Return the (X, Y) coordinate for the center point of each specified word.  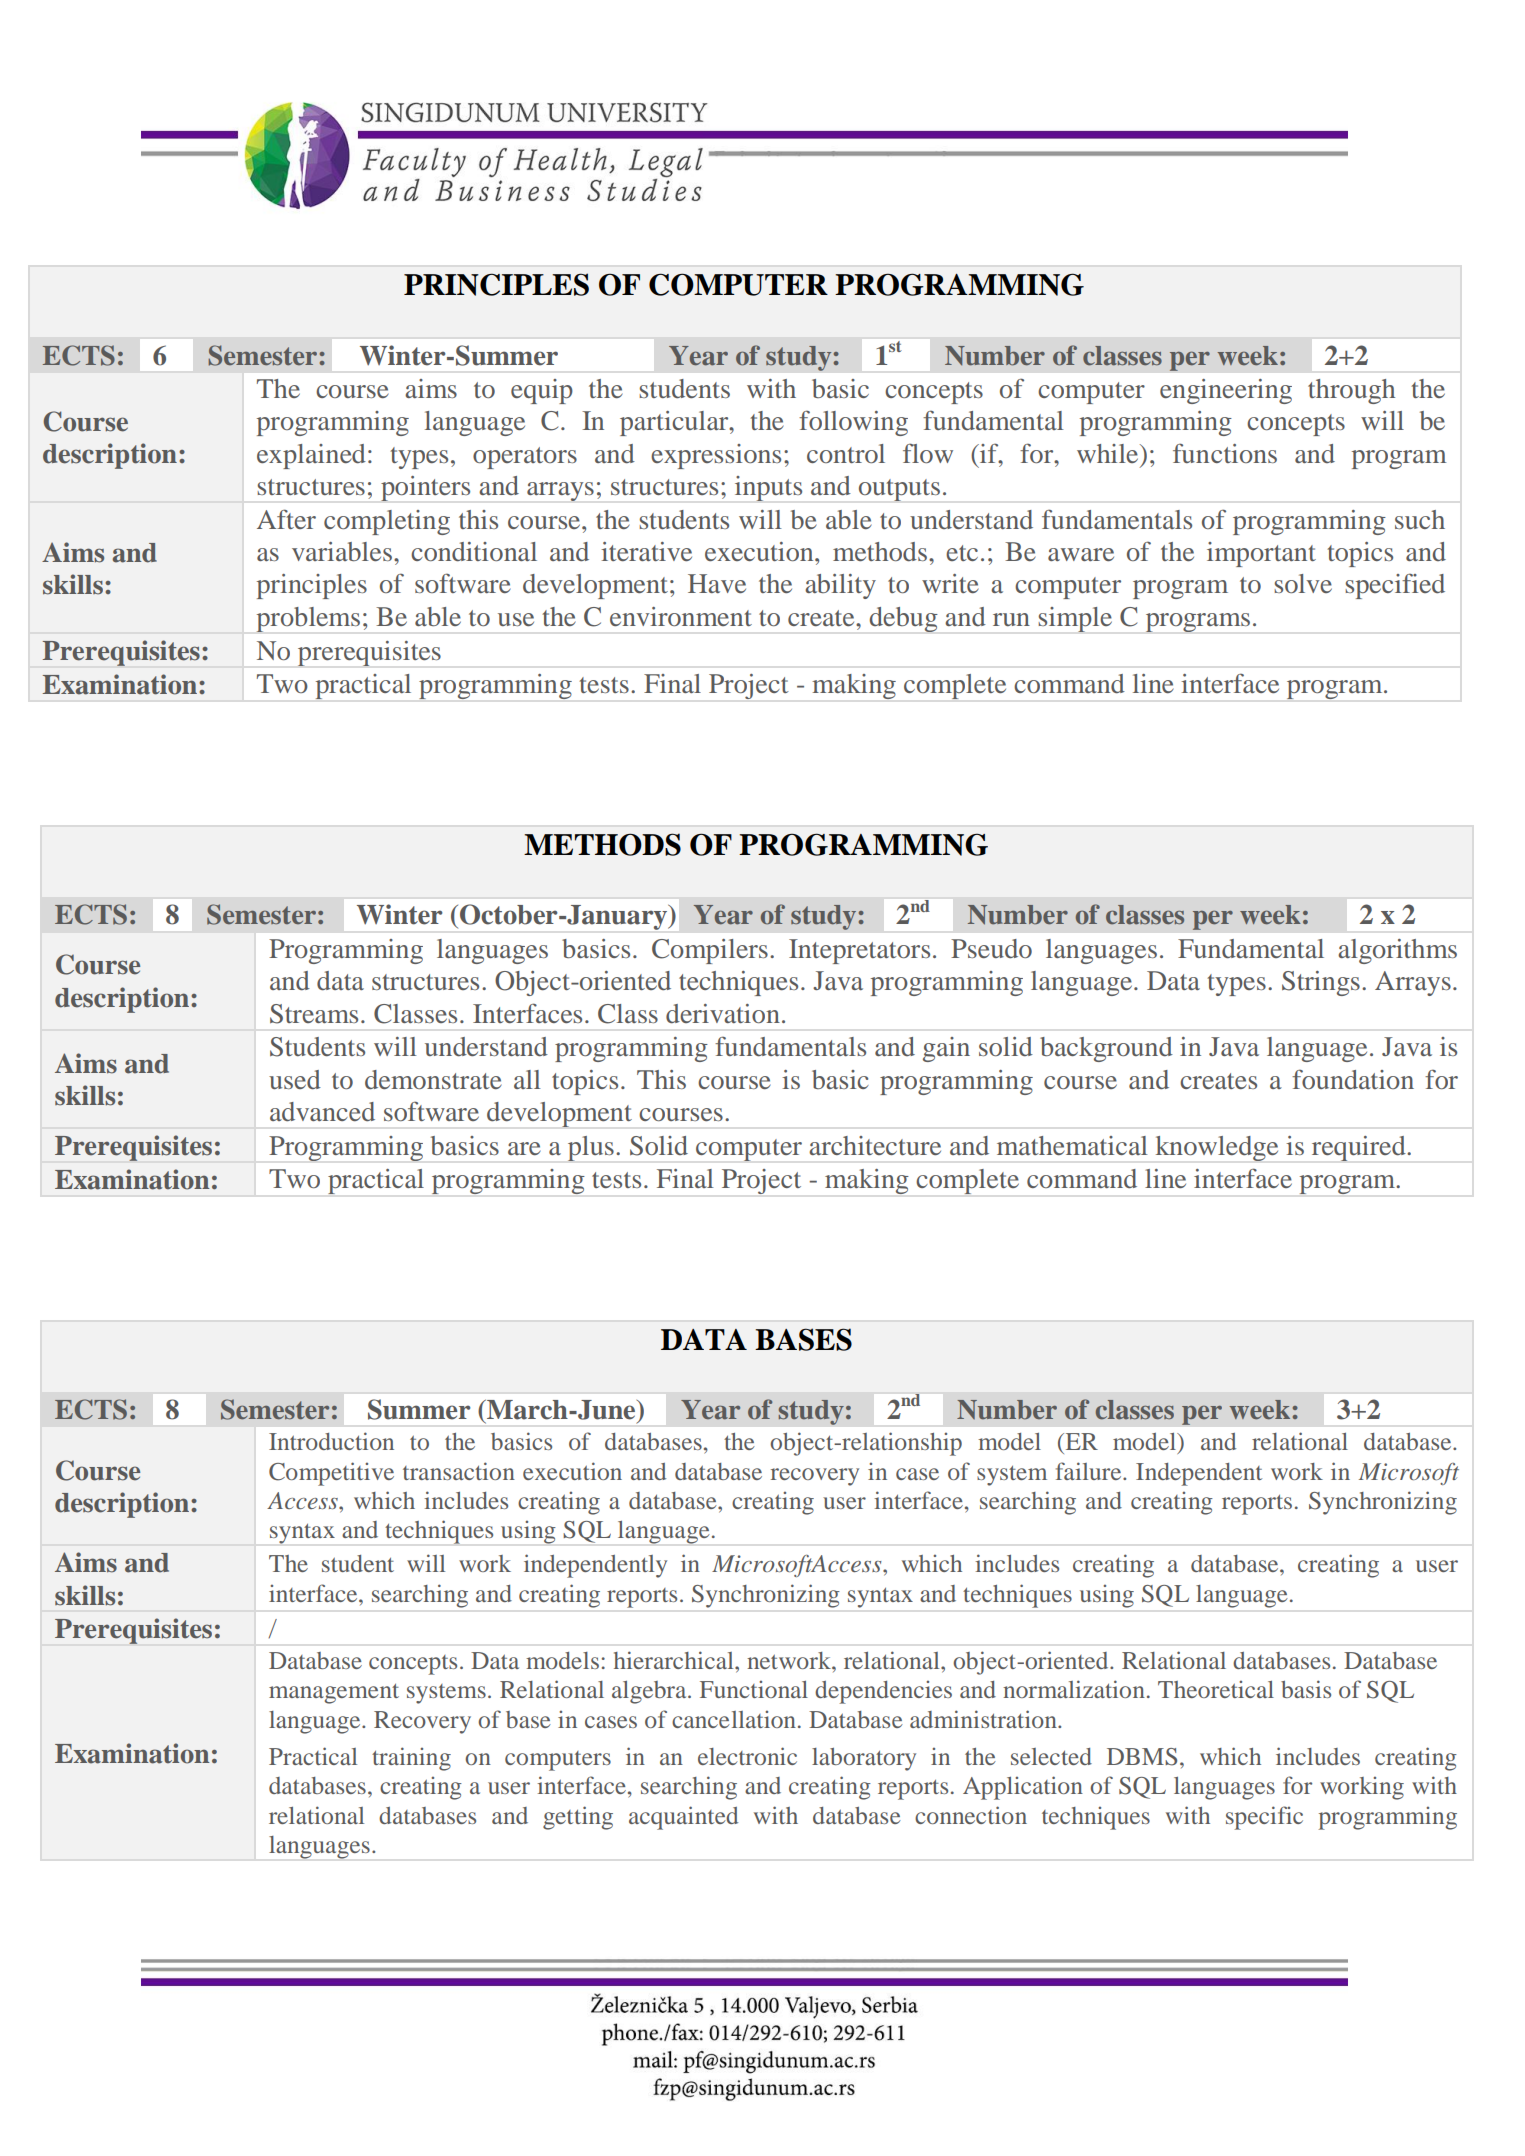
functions (1225, 453)
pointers (425, 488)
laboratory (864, 1759)
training (411, 1759)
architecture (875, 1145)
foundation (1353, 1079)
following (853, 423)
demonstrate (433, 1079)
